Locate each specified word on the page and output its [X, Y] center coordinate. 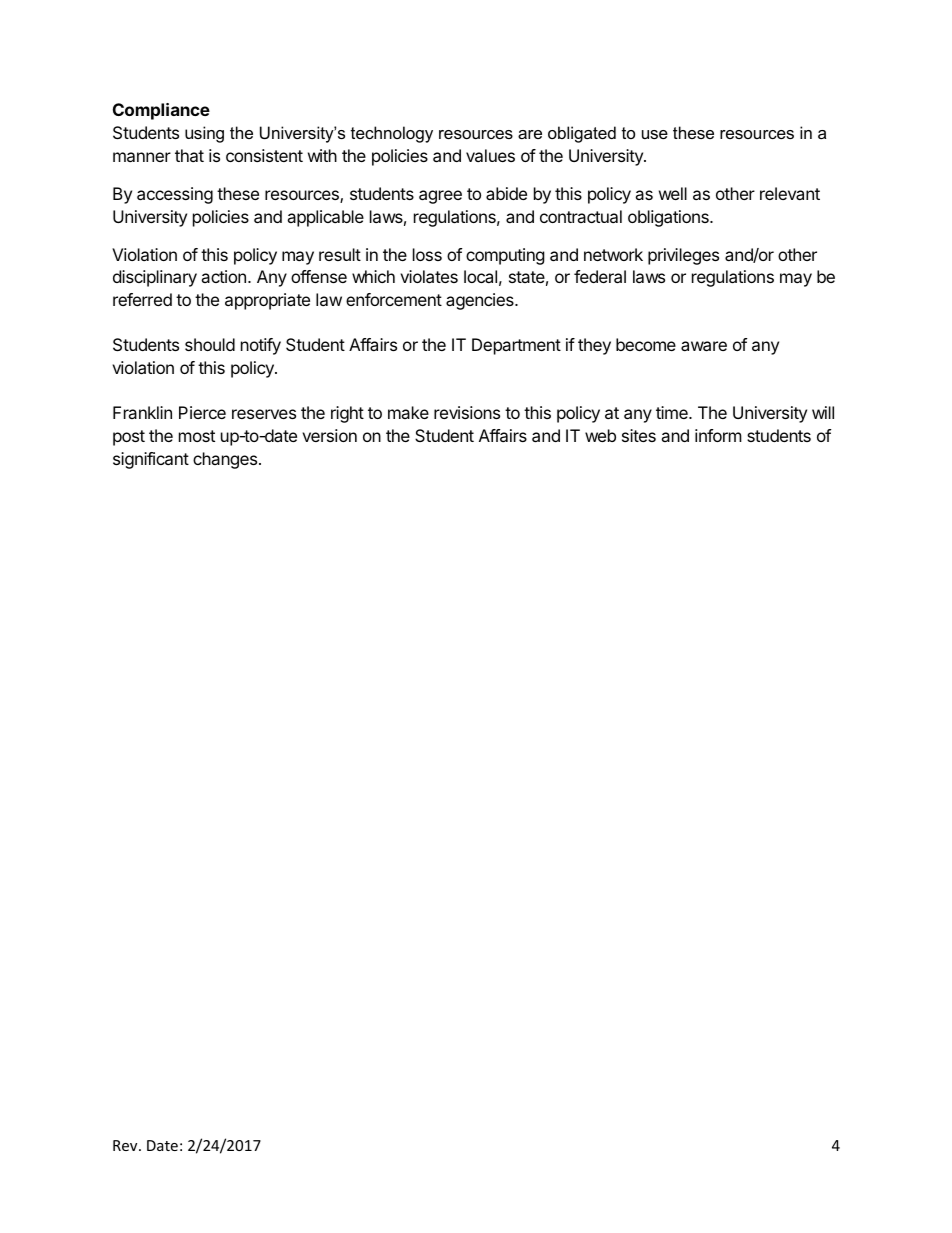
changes [226, 460]
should [210, 344]
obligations [669, 218]
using [204, 134]
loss [427, 254]
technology [392, 134]
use [655, 134]
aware [704, 346]
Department [516, 346]
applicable [325, 218]
